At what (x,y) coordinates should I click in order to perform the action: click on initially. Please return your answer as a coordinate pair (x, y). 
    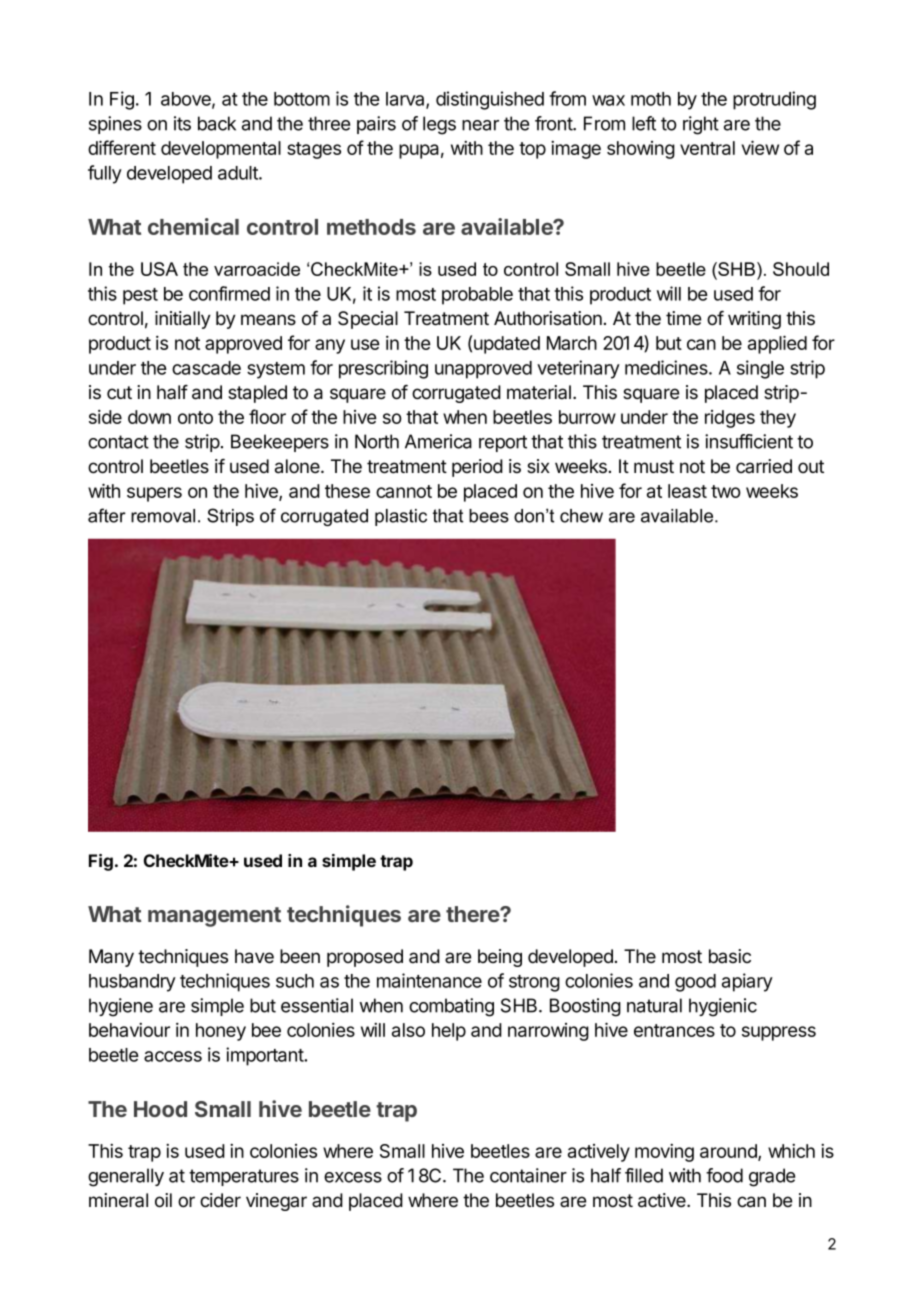
    Looking at the image, I should click on (183, 320).
